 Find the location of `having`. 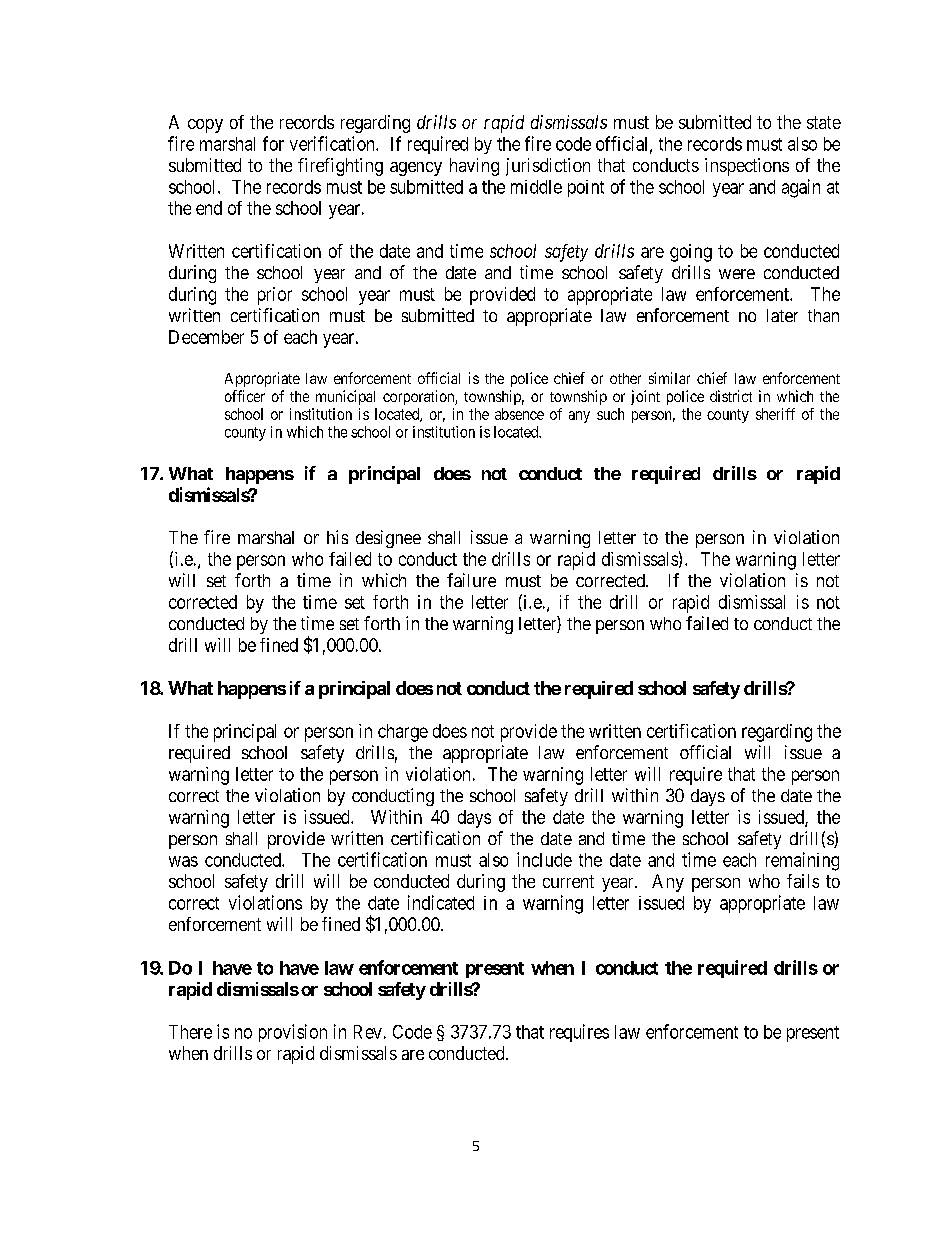

having is located at coordinates (474, 167).
